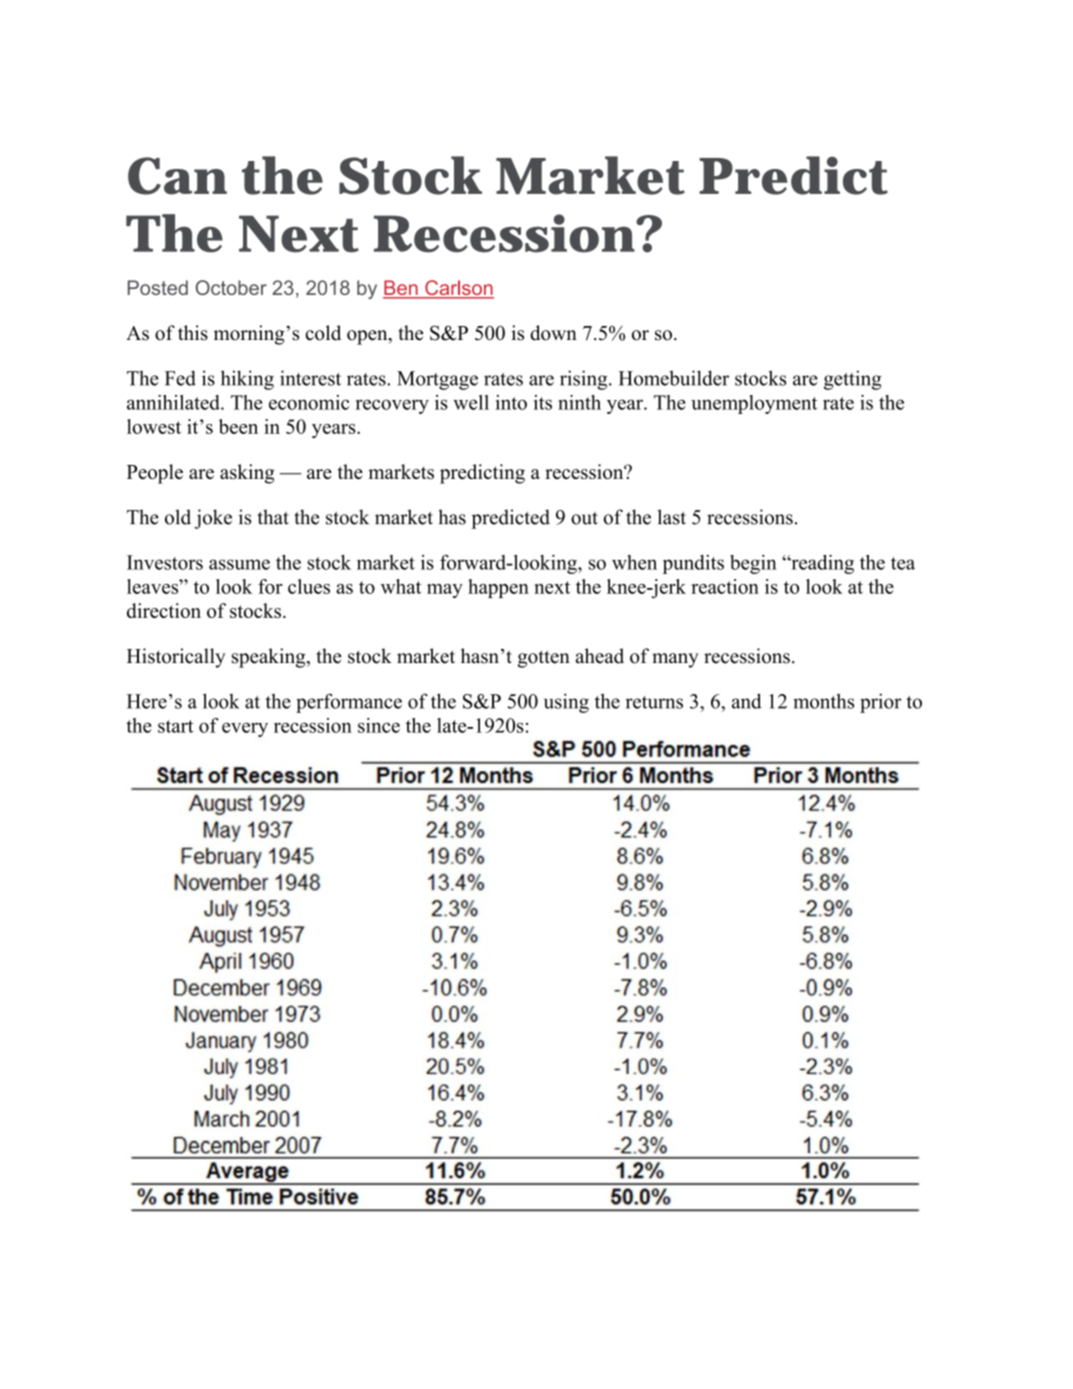 The height and width of the document is (1389, 1073). Describe the element at coordinates (753, 564) in the document. I see `begin` at that location.
